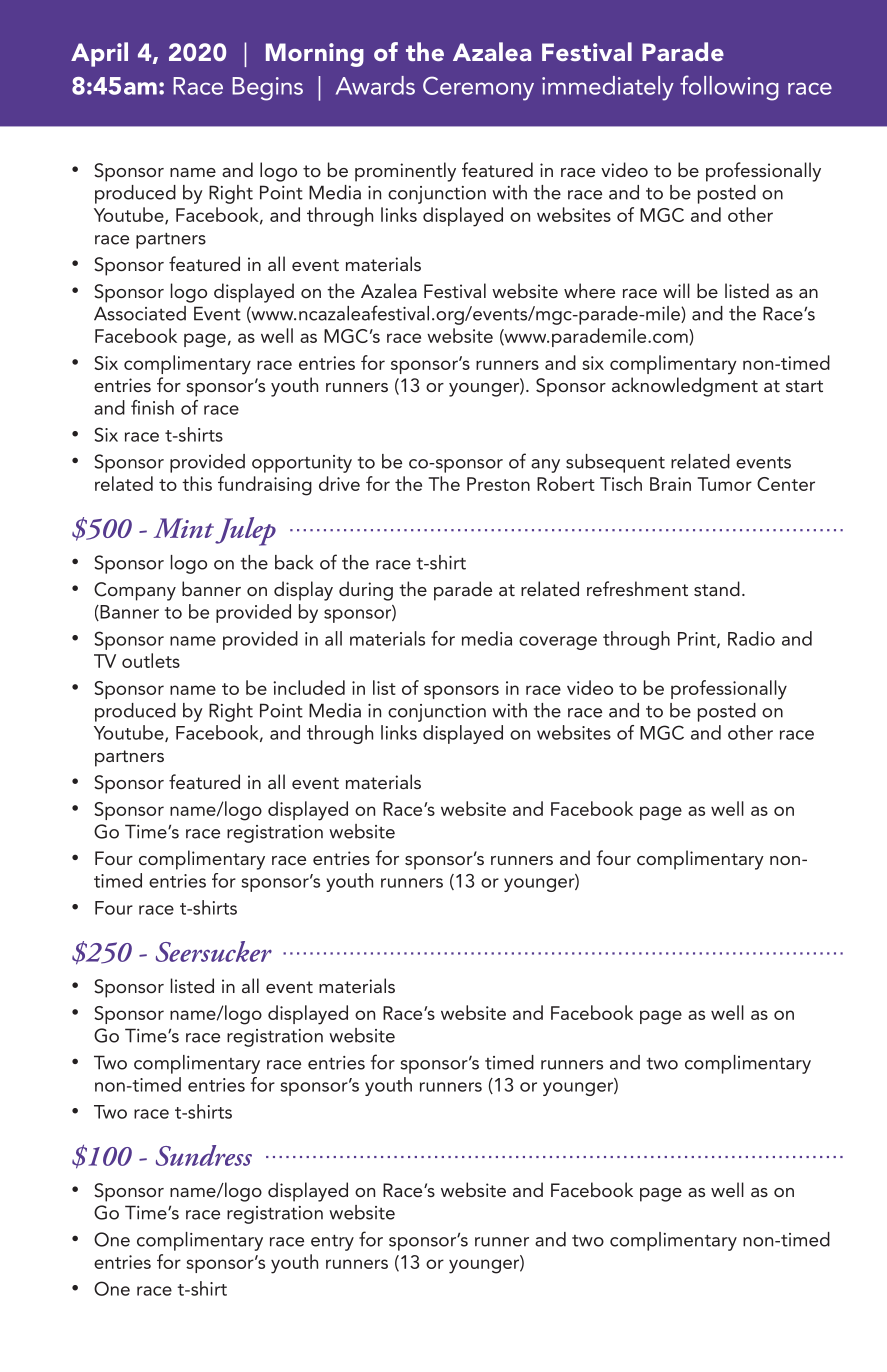 The width and height of the image is (887, 1372). Describe the element at coordinates (204, 1155) in the image. I see `Sundress` at that location.
